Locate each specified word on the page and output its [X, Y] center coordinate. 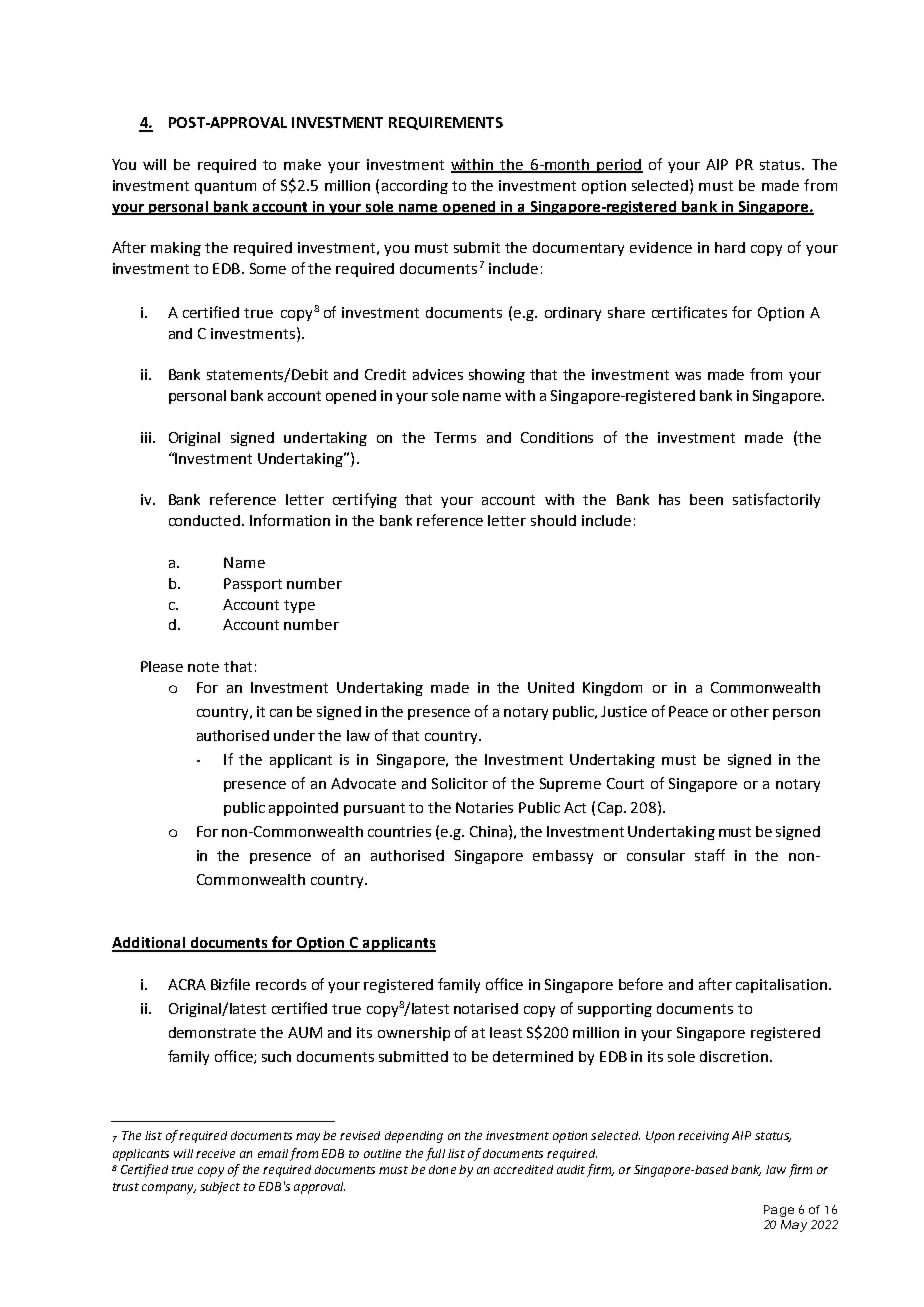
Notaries [484, 807]
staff [710, 855]
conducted [204, 520]
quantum [225, 187]
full [435, 1154]
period [619, 166]
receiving [703, 1137]
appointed [303, 809]
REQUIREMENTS [446, 123]
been [706, 499]
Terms [455, 437]
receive [215, 1153]
